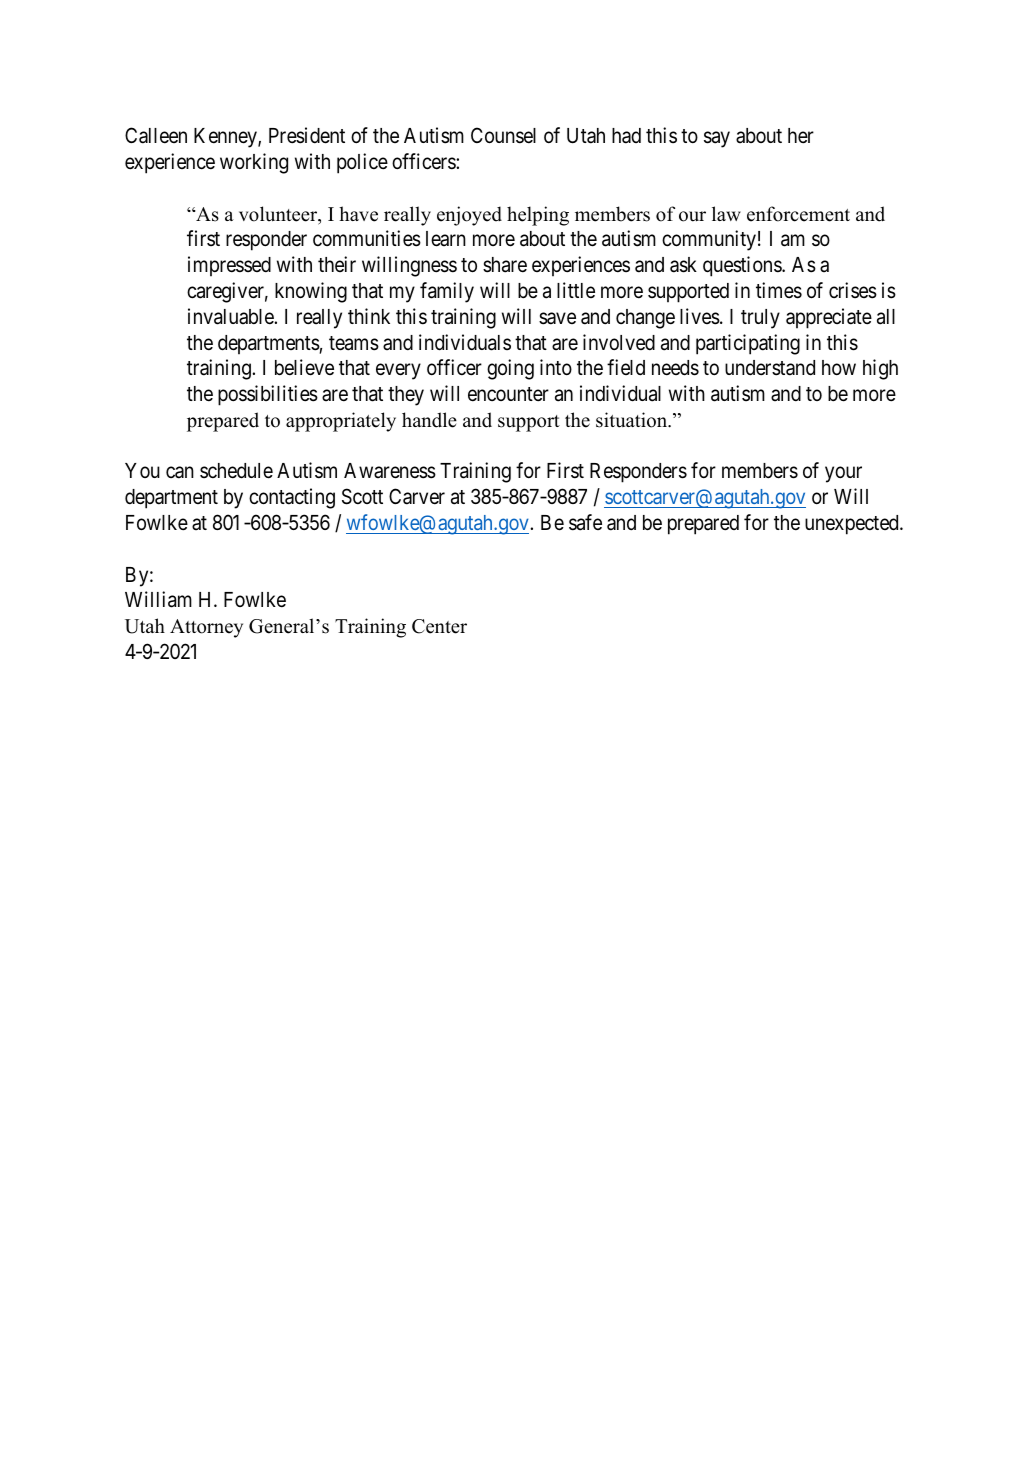 The image size is (1030, 1457). Describe the element at coordinates (801, 136) in the image. I see `her` at that location.
